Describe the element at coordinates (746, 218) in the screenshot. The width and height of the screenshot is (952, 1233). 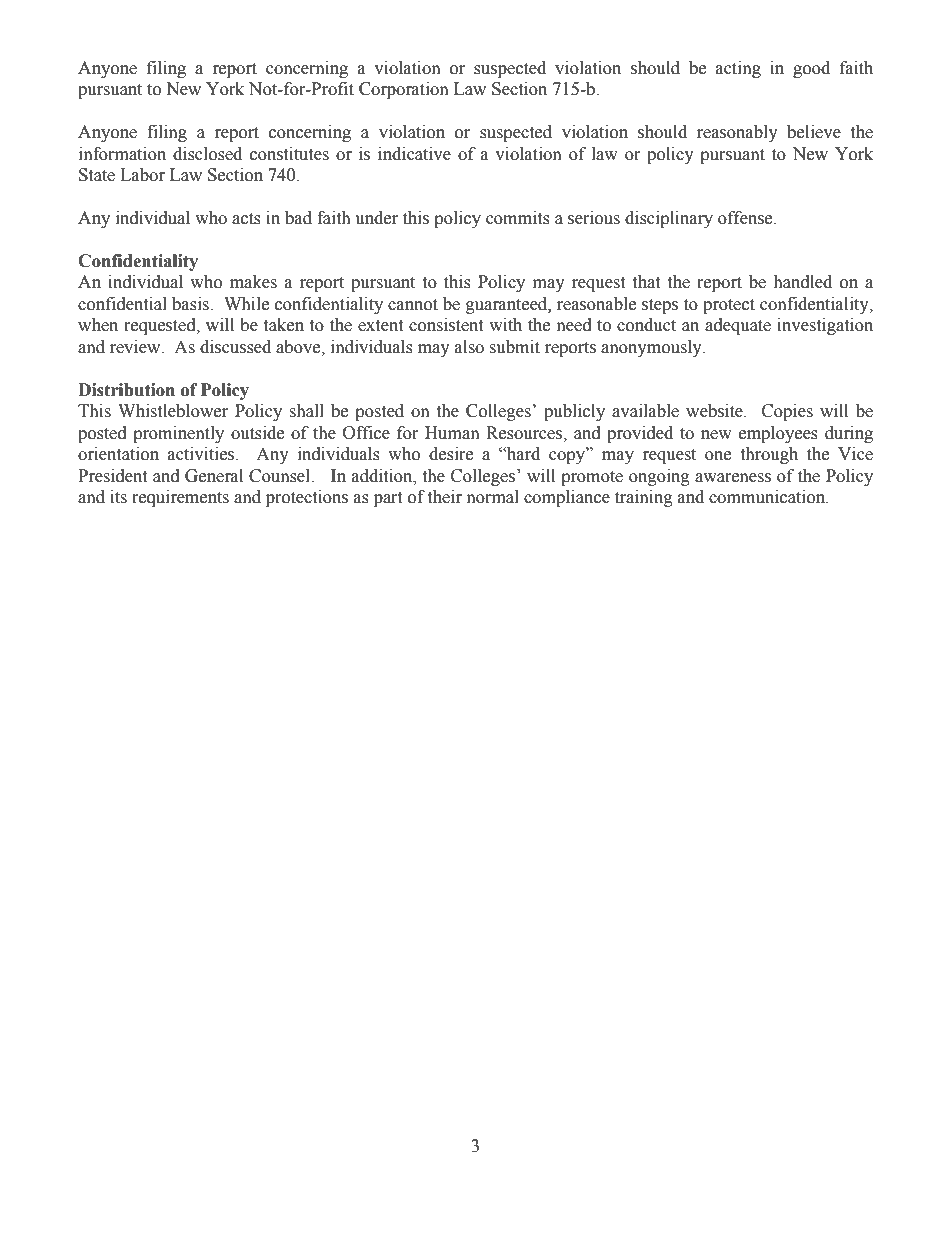
I see `offense` at that location.
